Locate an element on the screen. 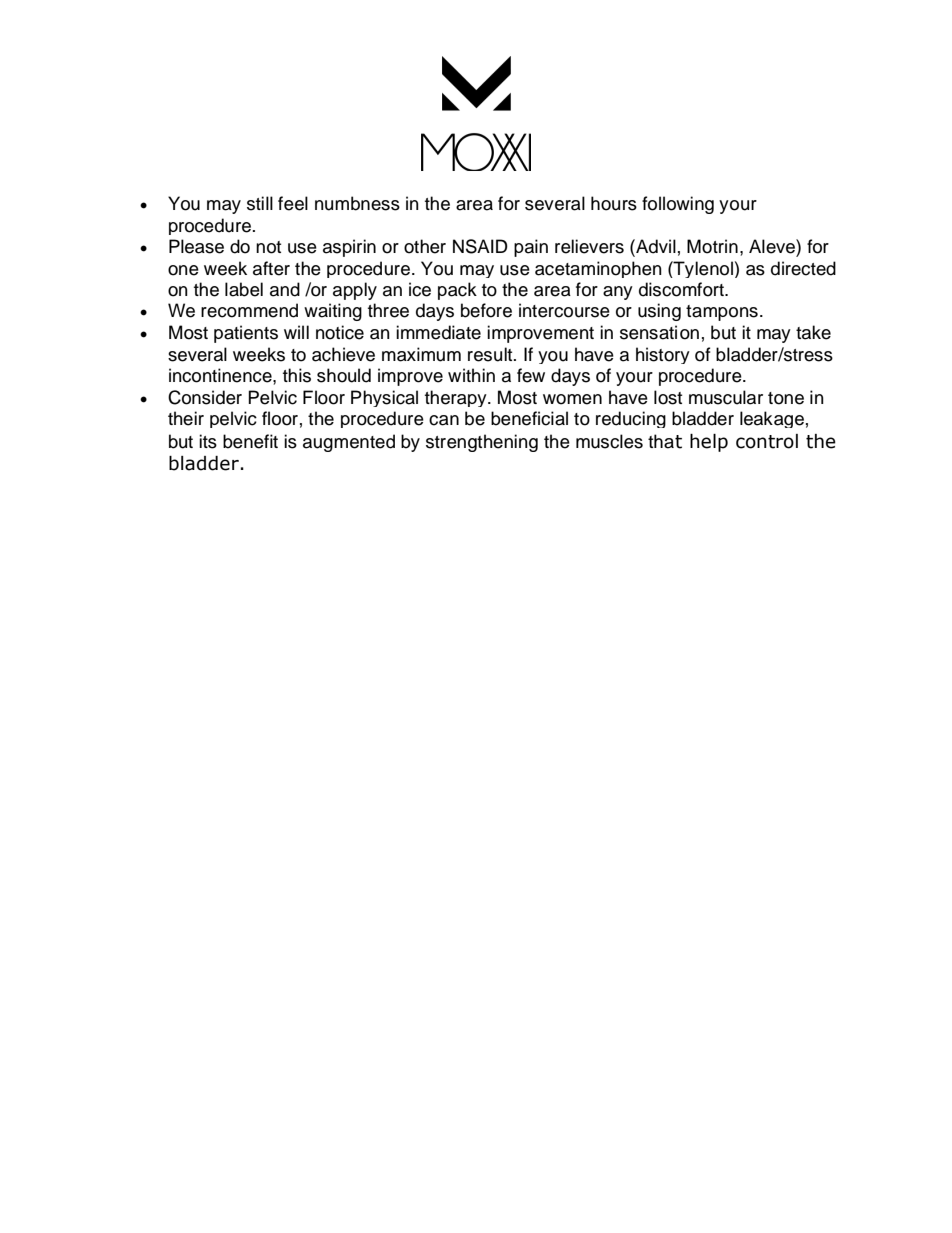  hours is located at coordinates (614, 203).
